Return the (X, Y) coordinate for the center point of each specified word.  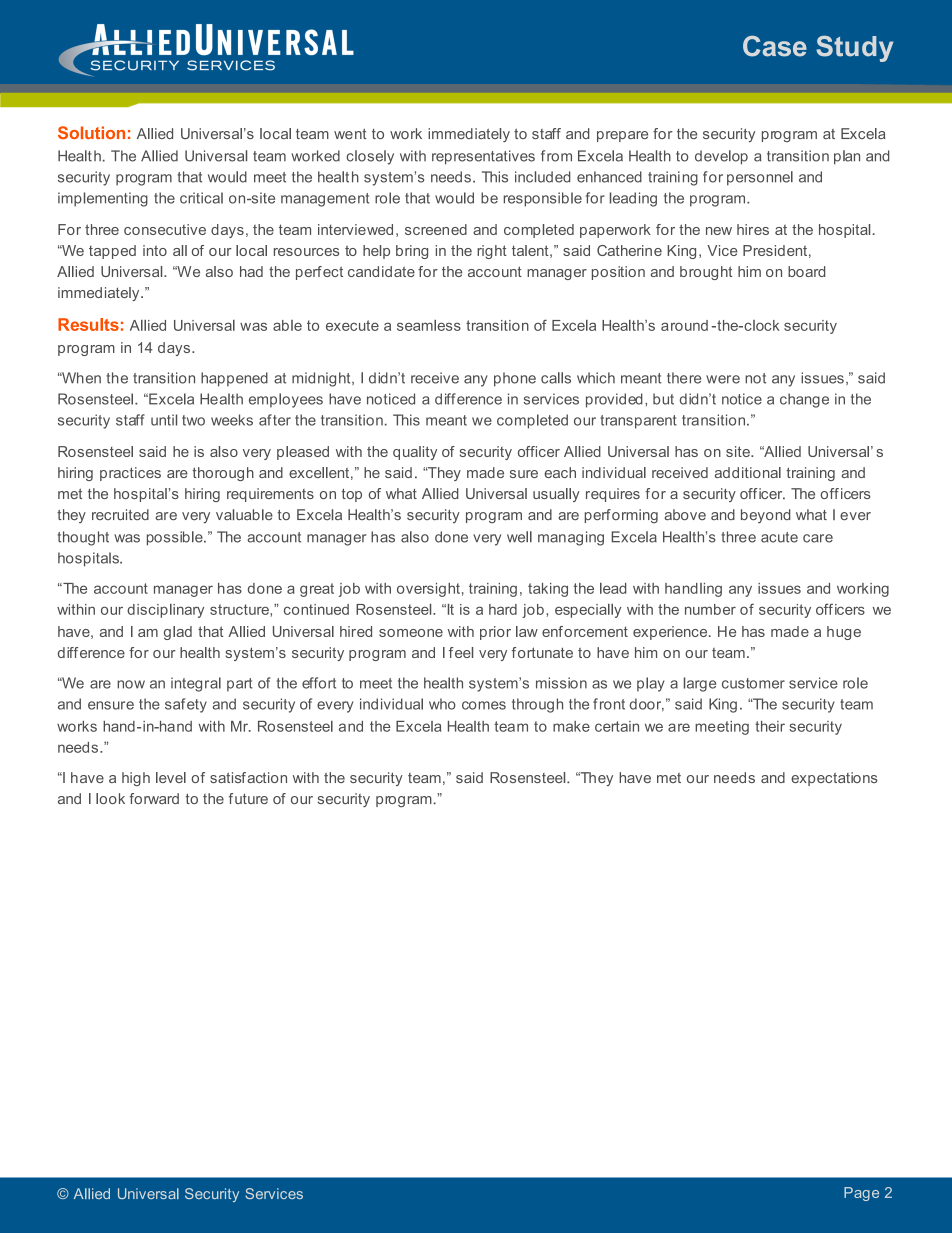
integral (196, 684)
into (155, 250)
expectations (834, 779)
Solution (91, 132)
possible (176, 538)
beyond (766, 516)
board (806, 271)
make (571, 726)
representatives (483, 157)
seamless (429, 325)
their (770, 726)
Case (775, 46)
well (519, 537)
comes (484, 705)
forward (154, 798)
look (110, 798)
